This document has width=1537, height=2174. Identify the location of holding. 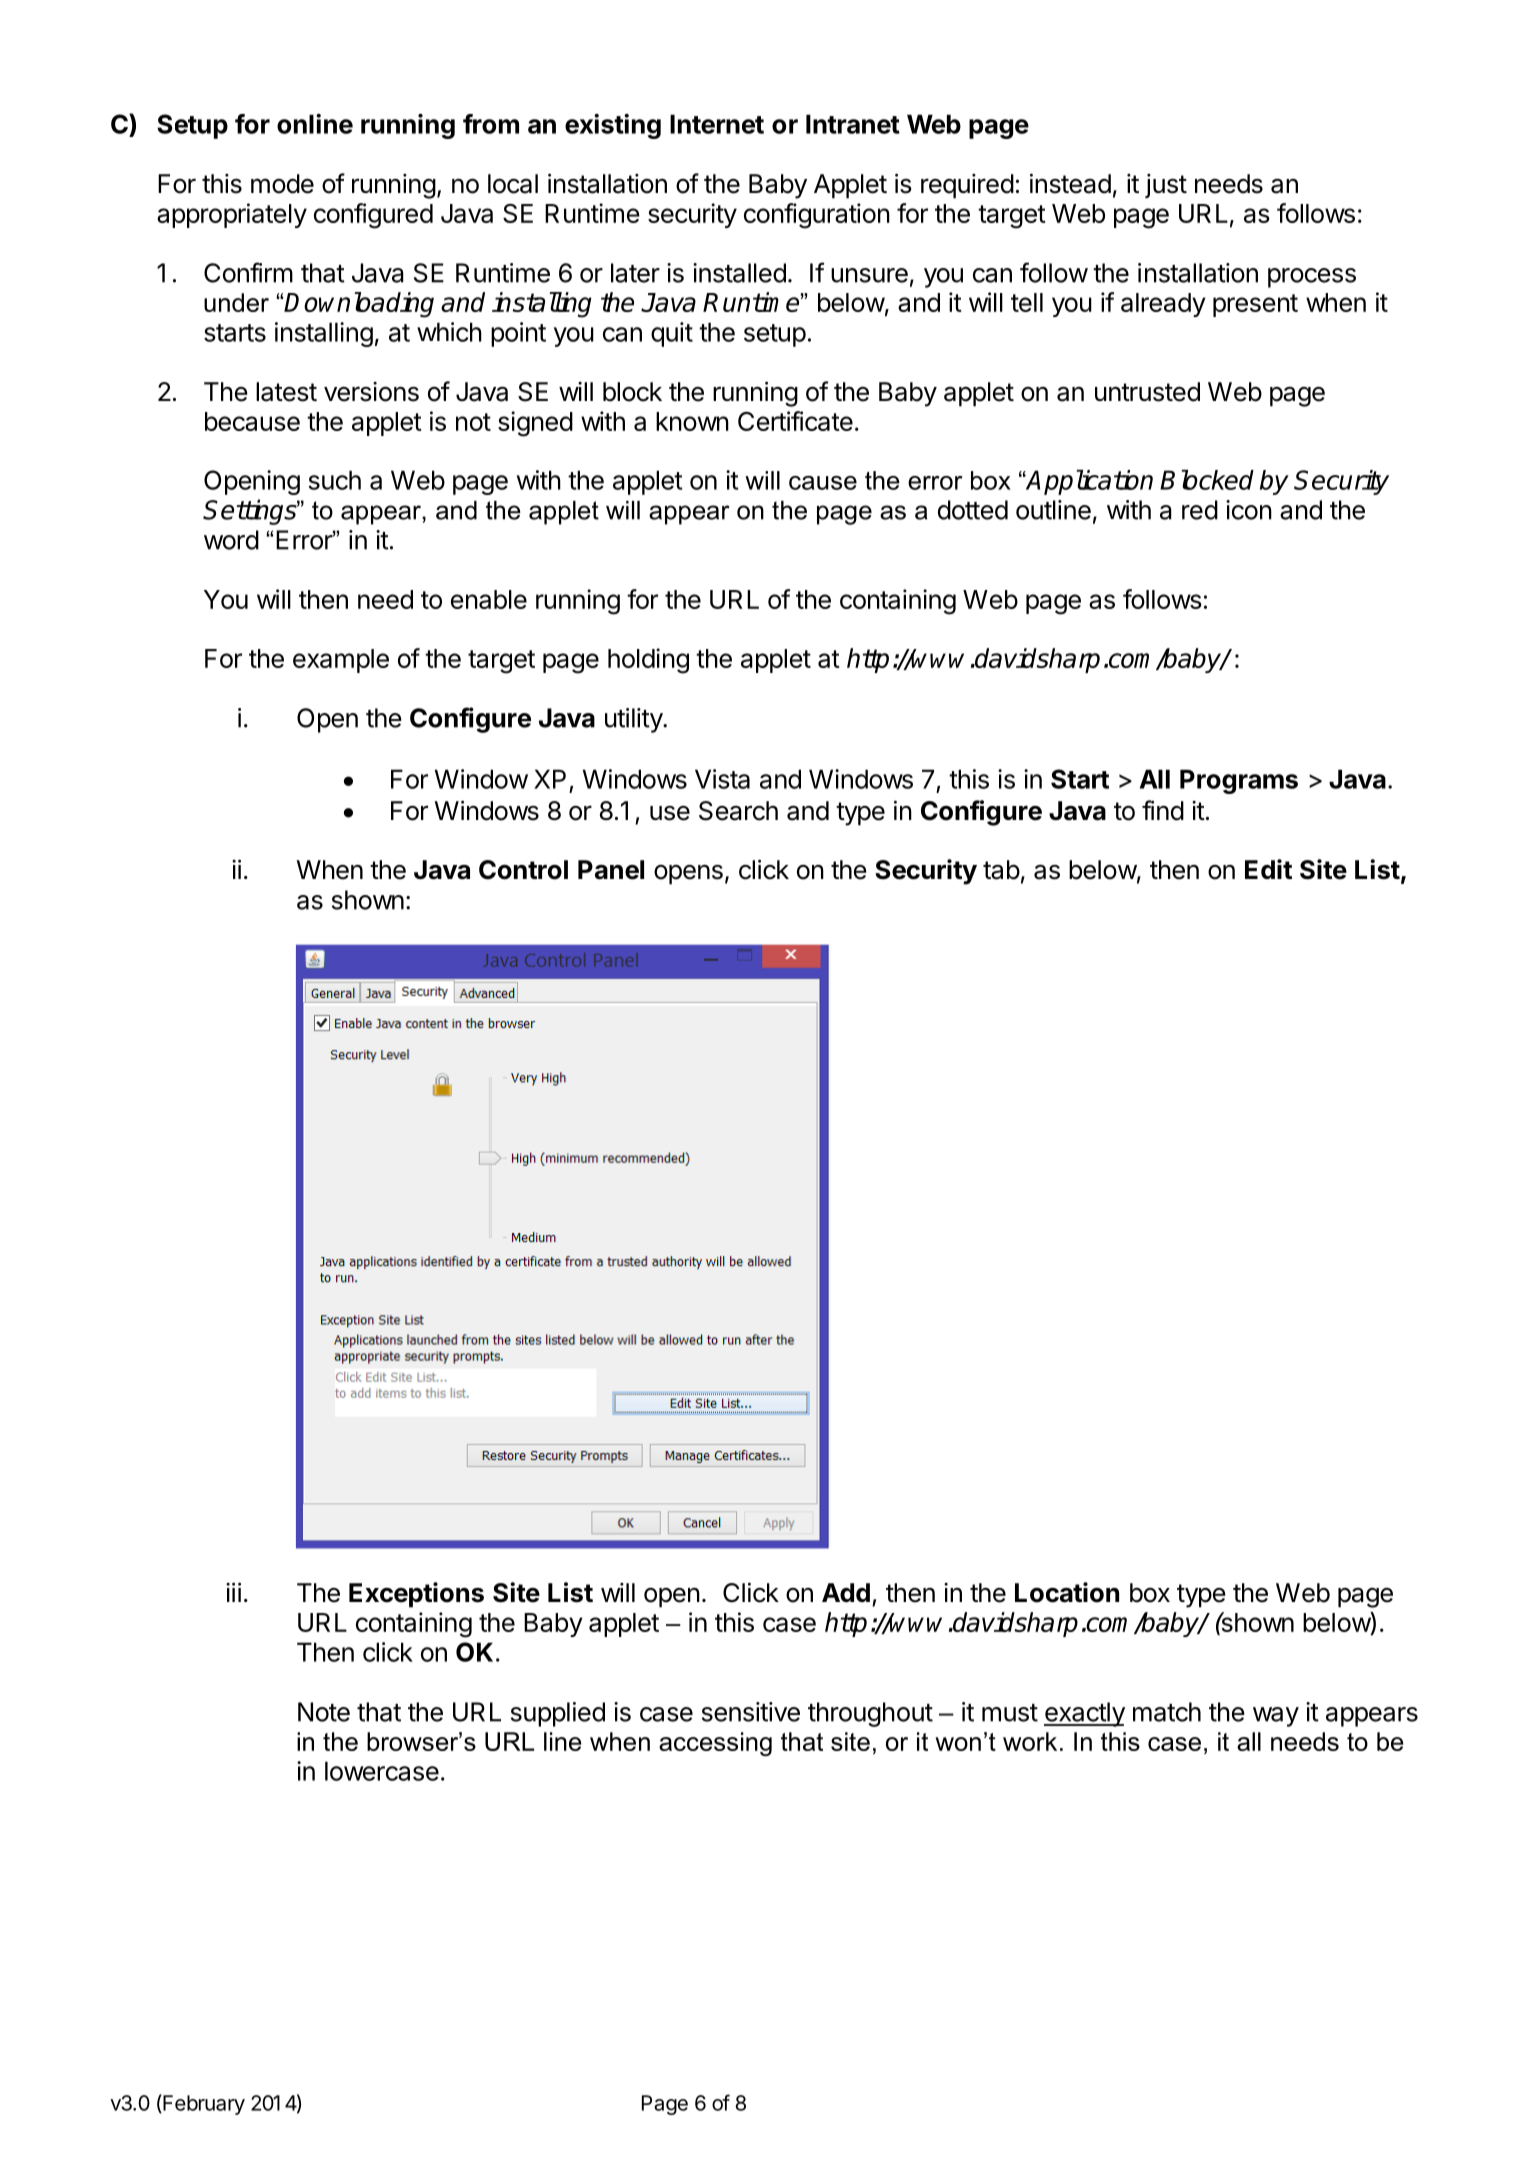
(648, 661).
